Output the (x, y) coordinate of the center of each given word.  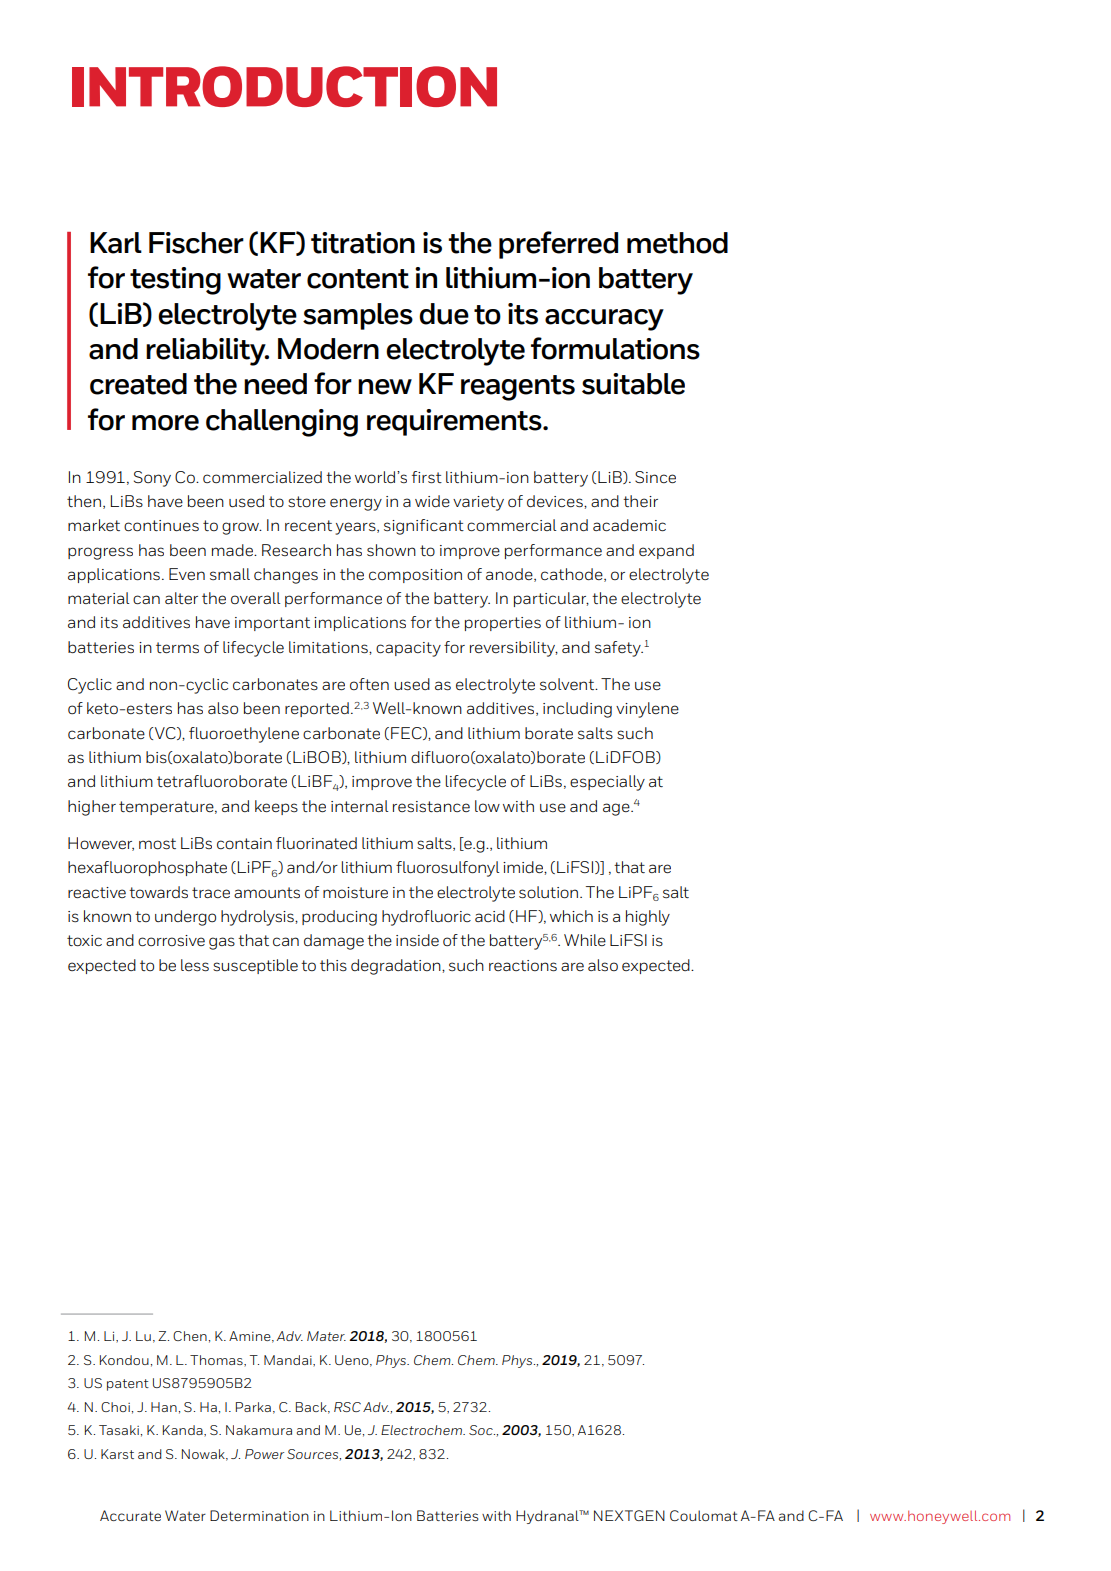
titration (363, 243)
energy (356, 504)
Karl (116, 243)
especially (607, 783)
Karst (117, 1454)
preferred (558, 245)
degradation (397, 967)
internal (359, 806)
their (640, 501)
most (157, 844)
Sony (152, 479)
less (195, 965)
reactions (523, 966)
